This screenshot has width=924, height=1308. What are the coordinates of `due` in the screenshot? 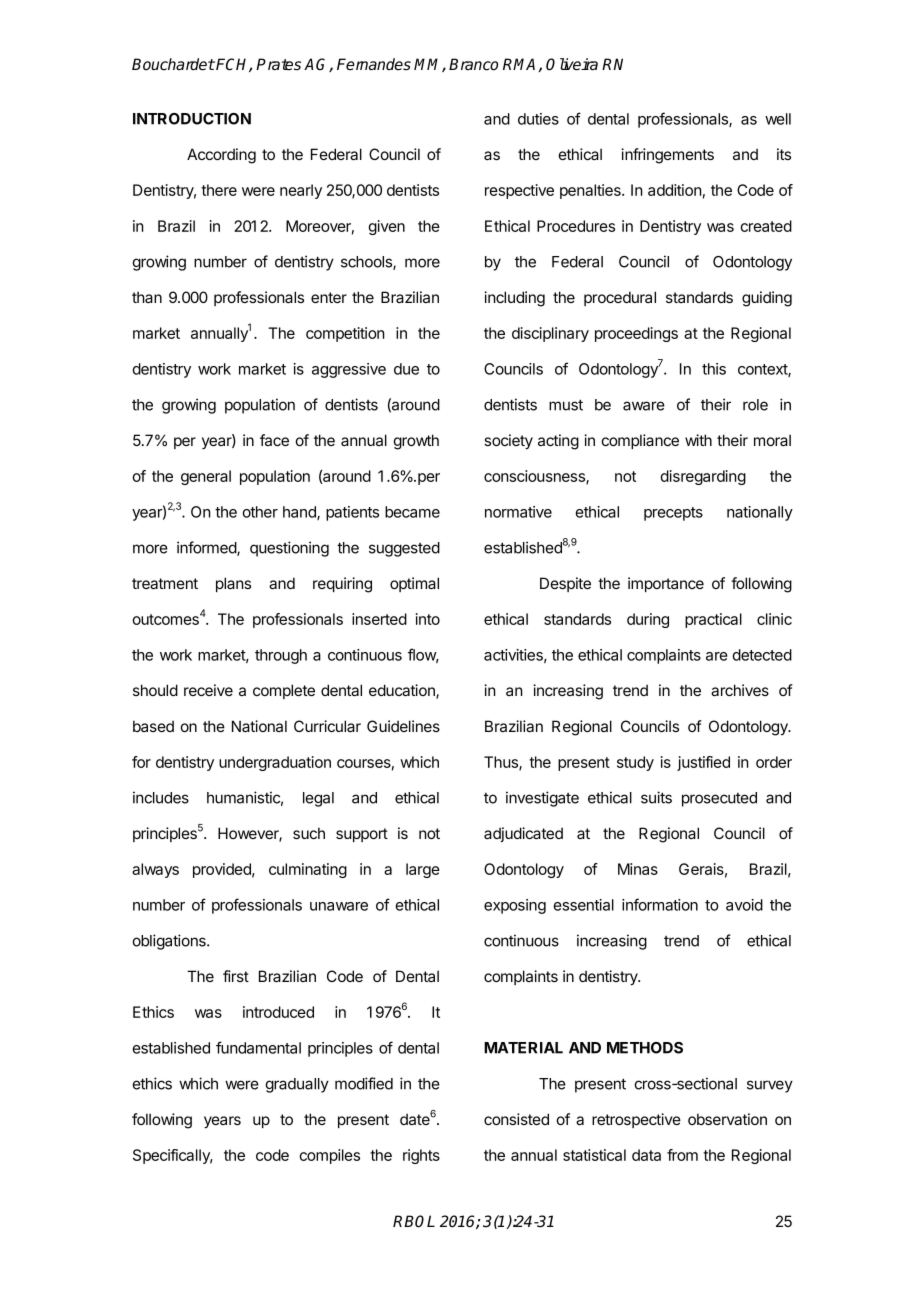 It's located at (406, 369).
